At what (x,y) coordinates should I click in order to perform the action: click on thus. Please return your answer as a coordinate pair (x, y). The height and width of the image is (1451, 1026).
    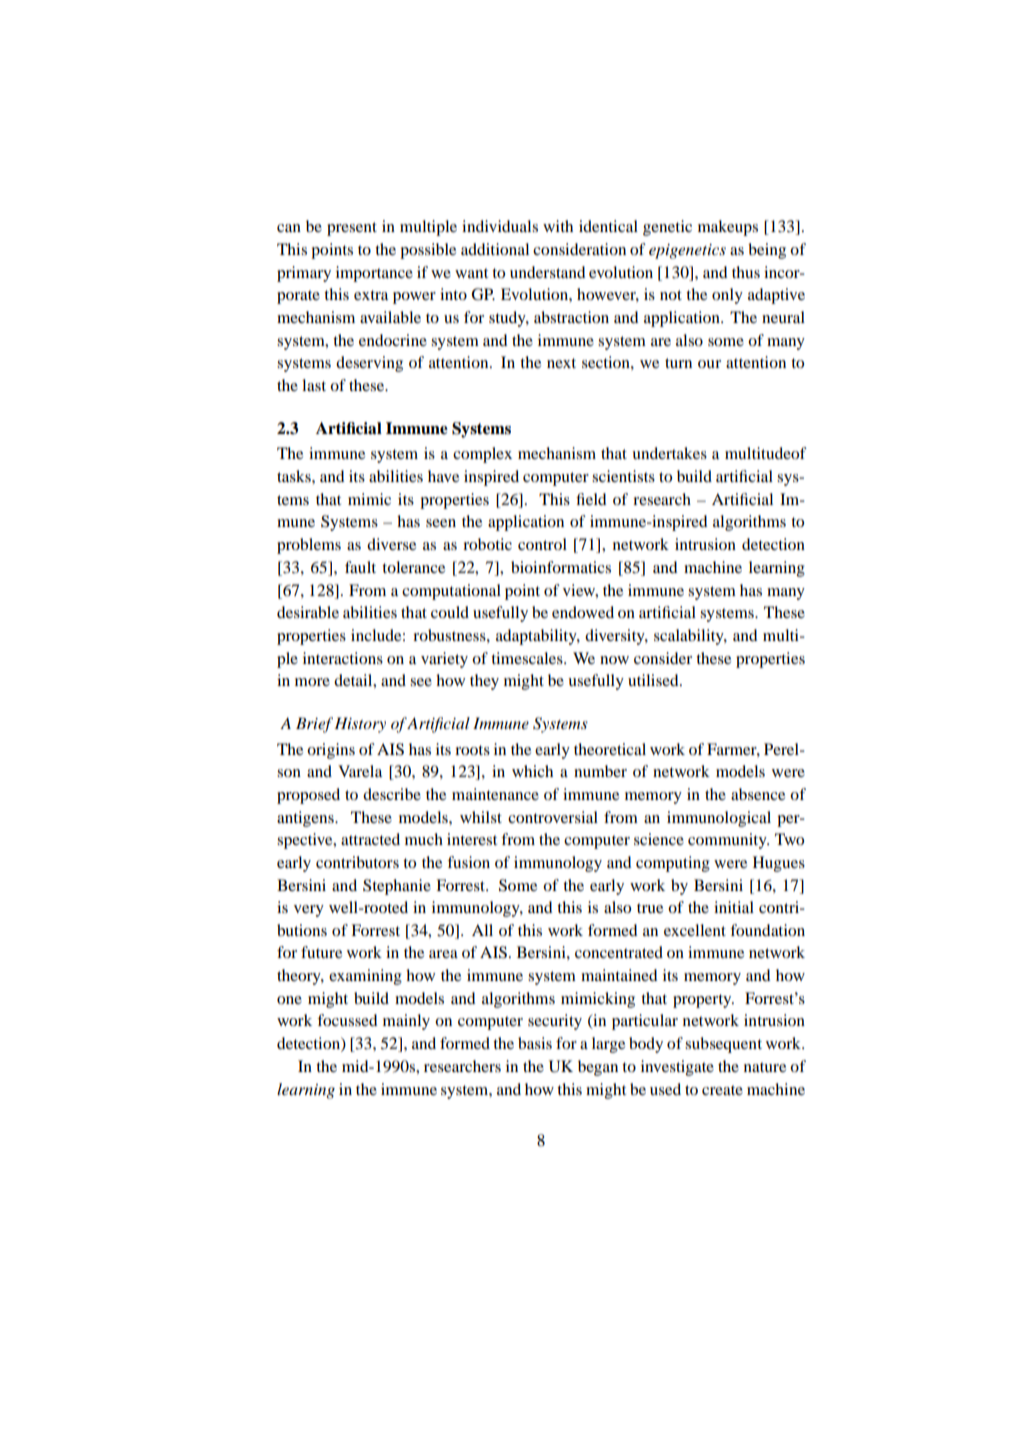
    Looking at the image, I should click on (746, 272).
